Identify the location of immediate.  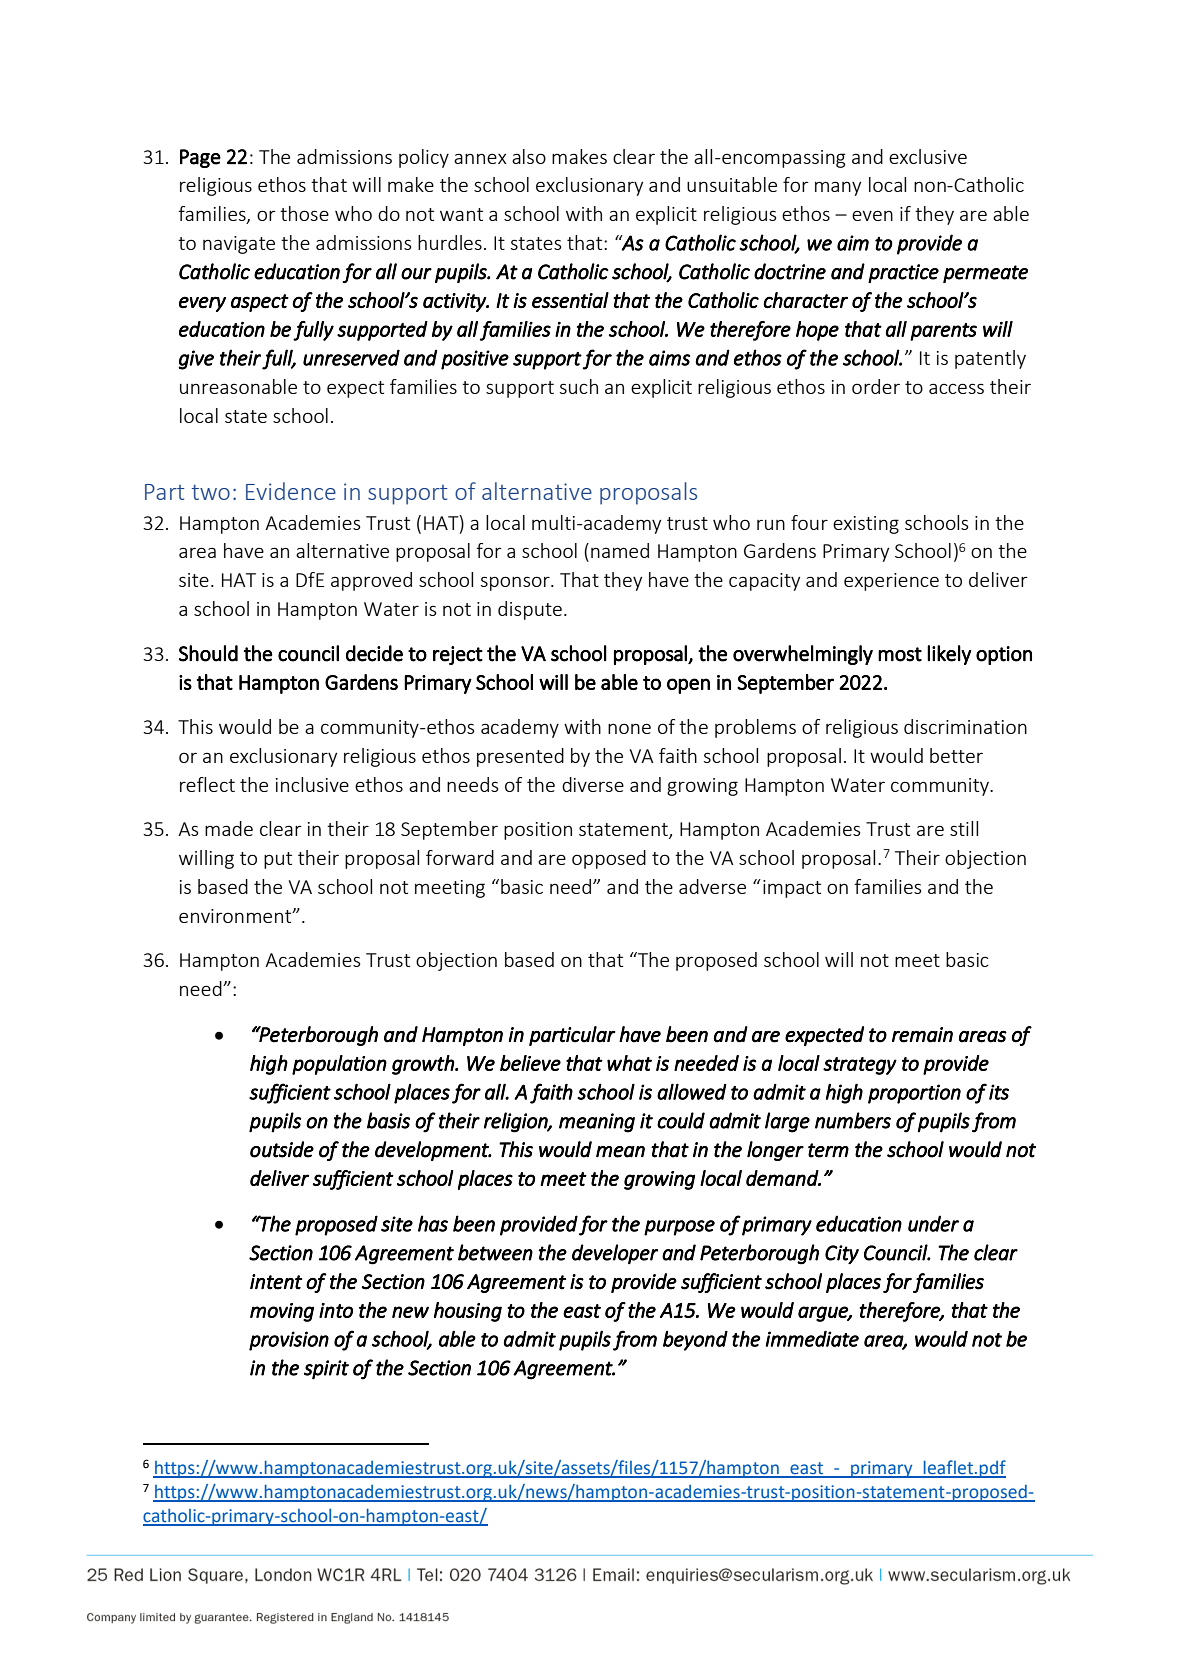
(812, 1339).
